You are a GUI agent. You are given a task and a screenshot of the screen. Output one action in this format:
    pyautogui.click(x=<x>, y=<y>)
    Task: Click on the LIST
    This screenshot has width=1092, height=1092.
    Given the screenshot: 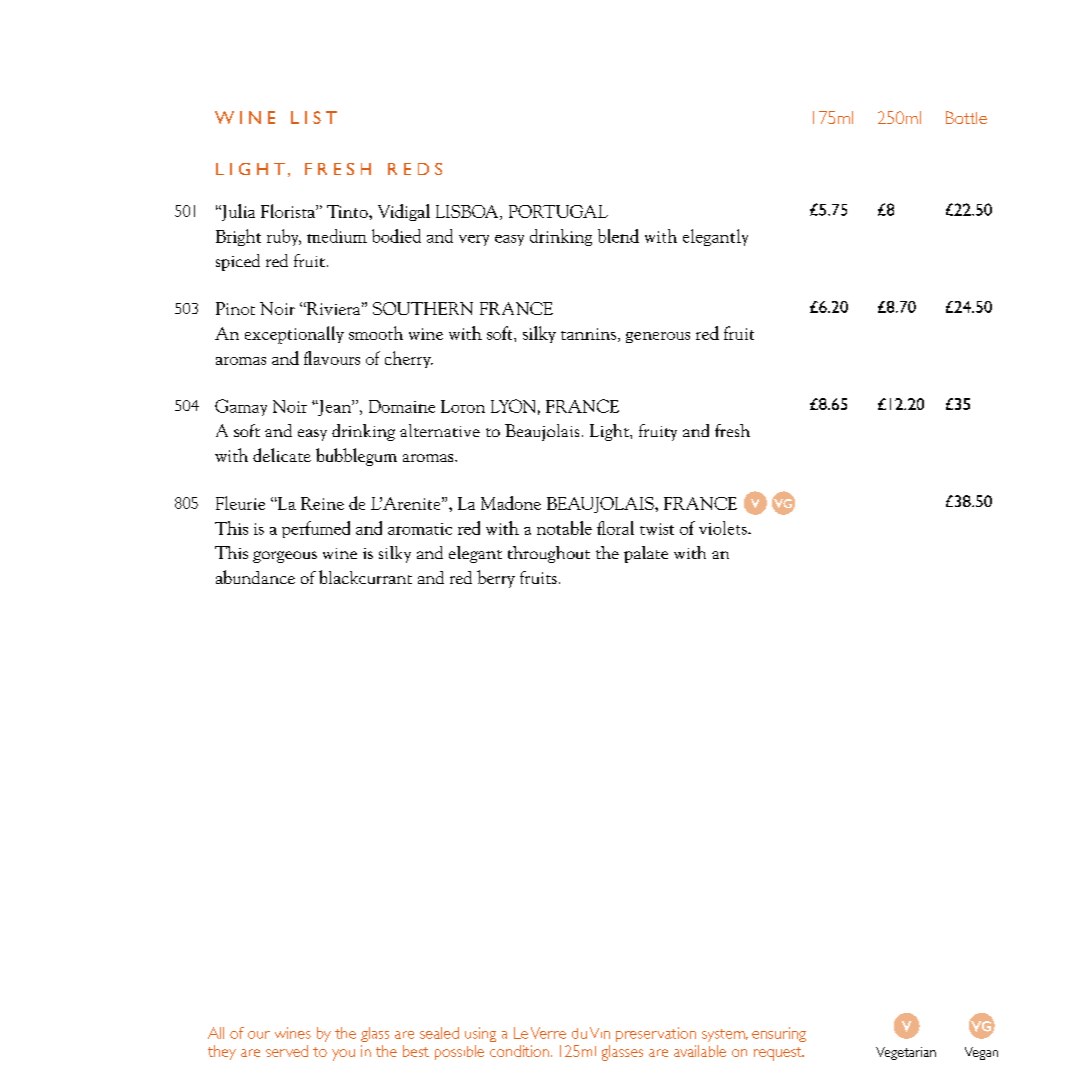 What is the action you would take?
    pyautogui.click(x=314, y=117)
